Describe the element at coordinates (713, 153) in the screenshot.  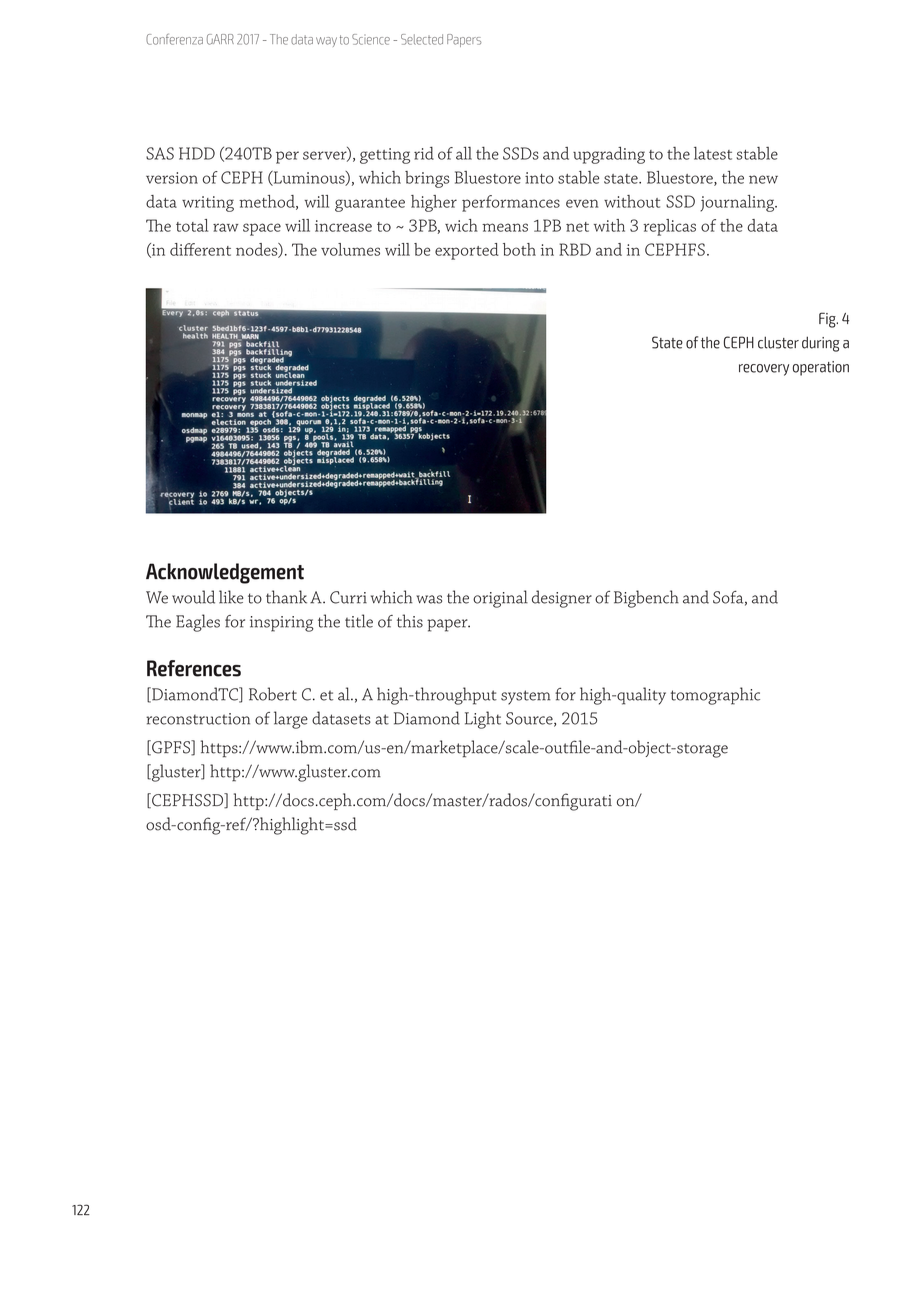
I see `latest` at that location.
